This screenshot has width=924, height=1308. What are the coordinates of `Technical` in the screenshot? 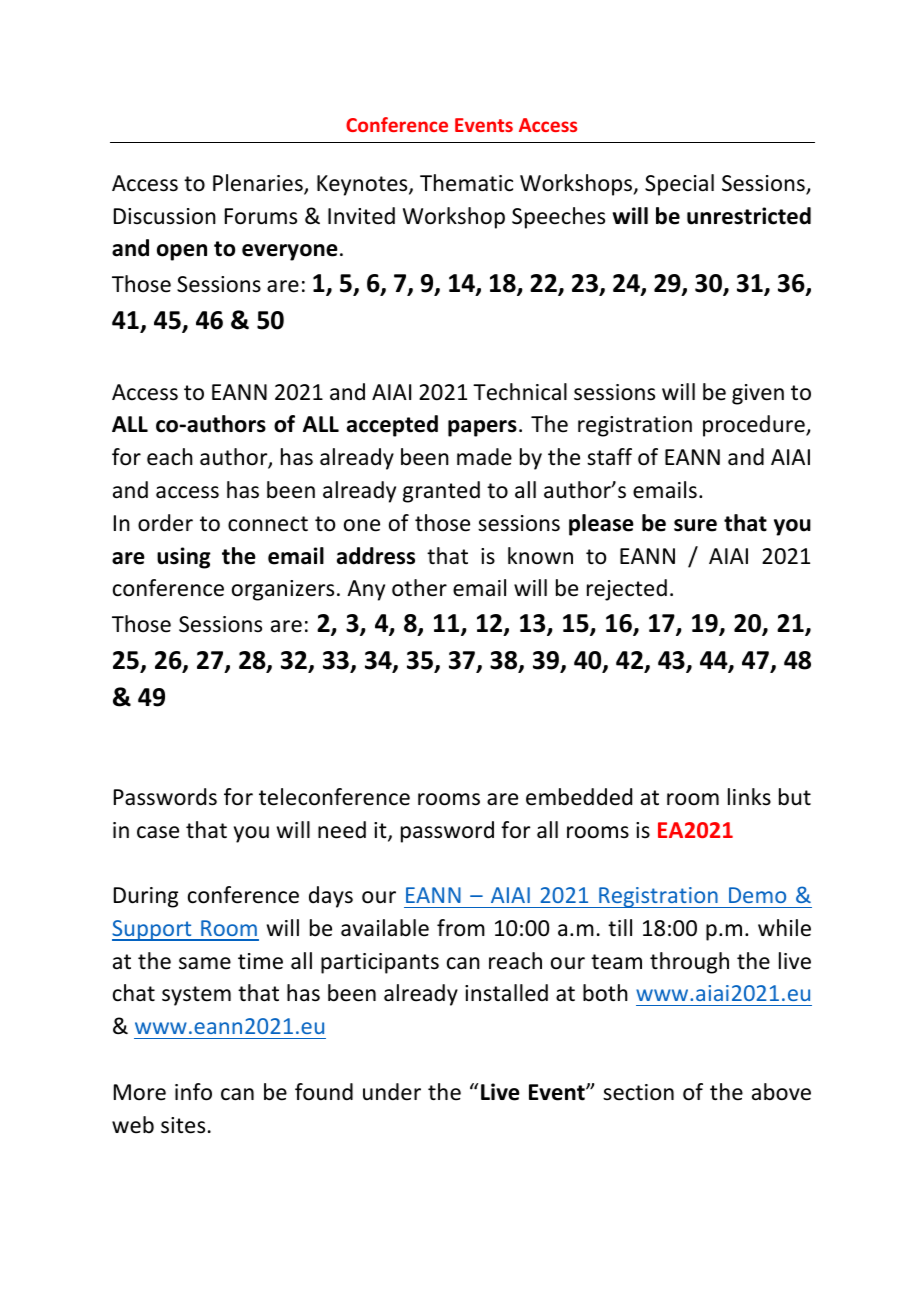 It's located at (520, 392).
